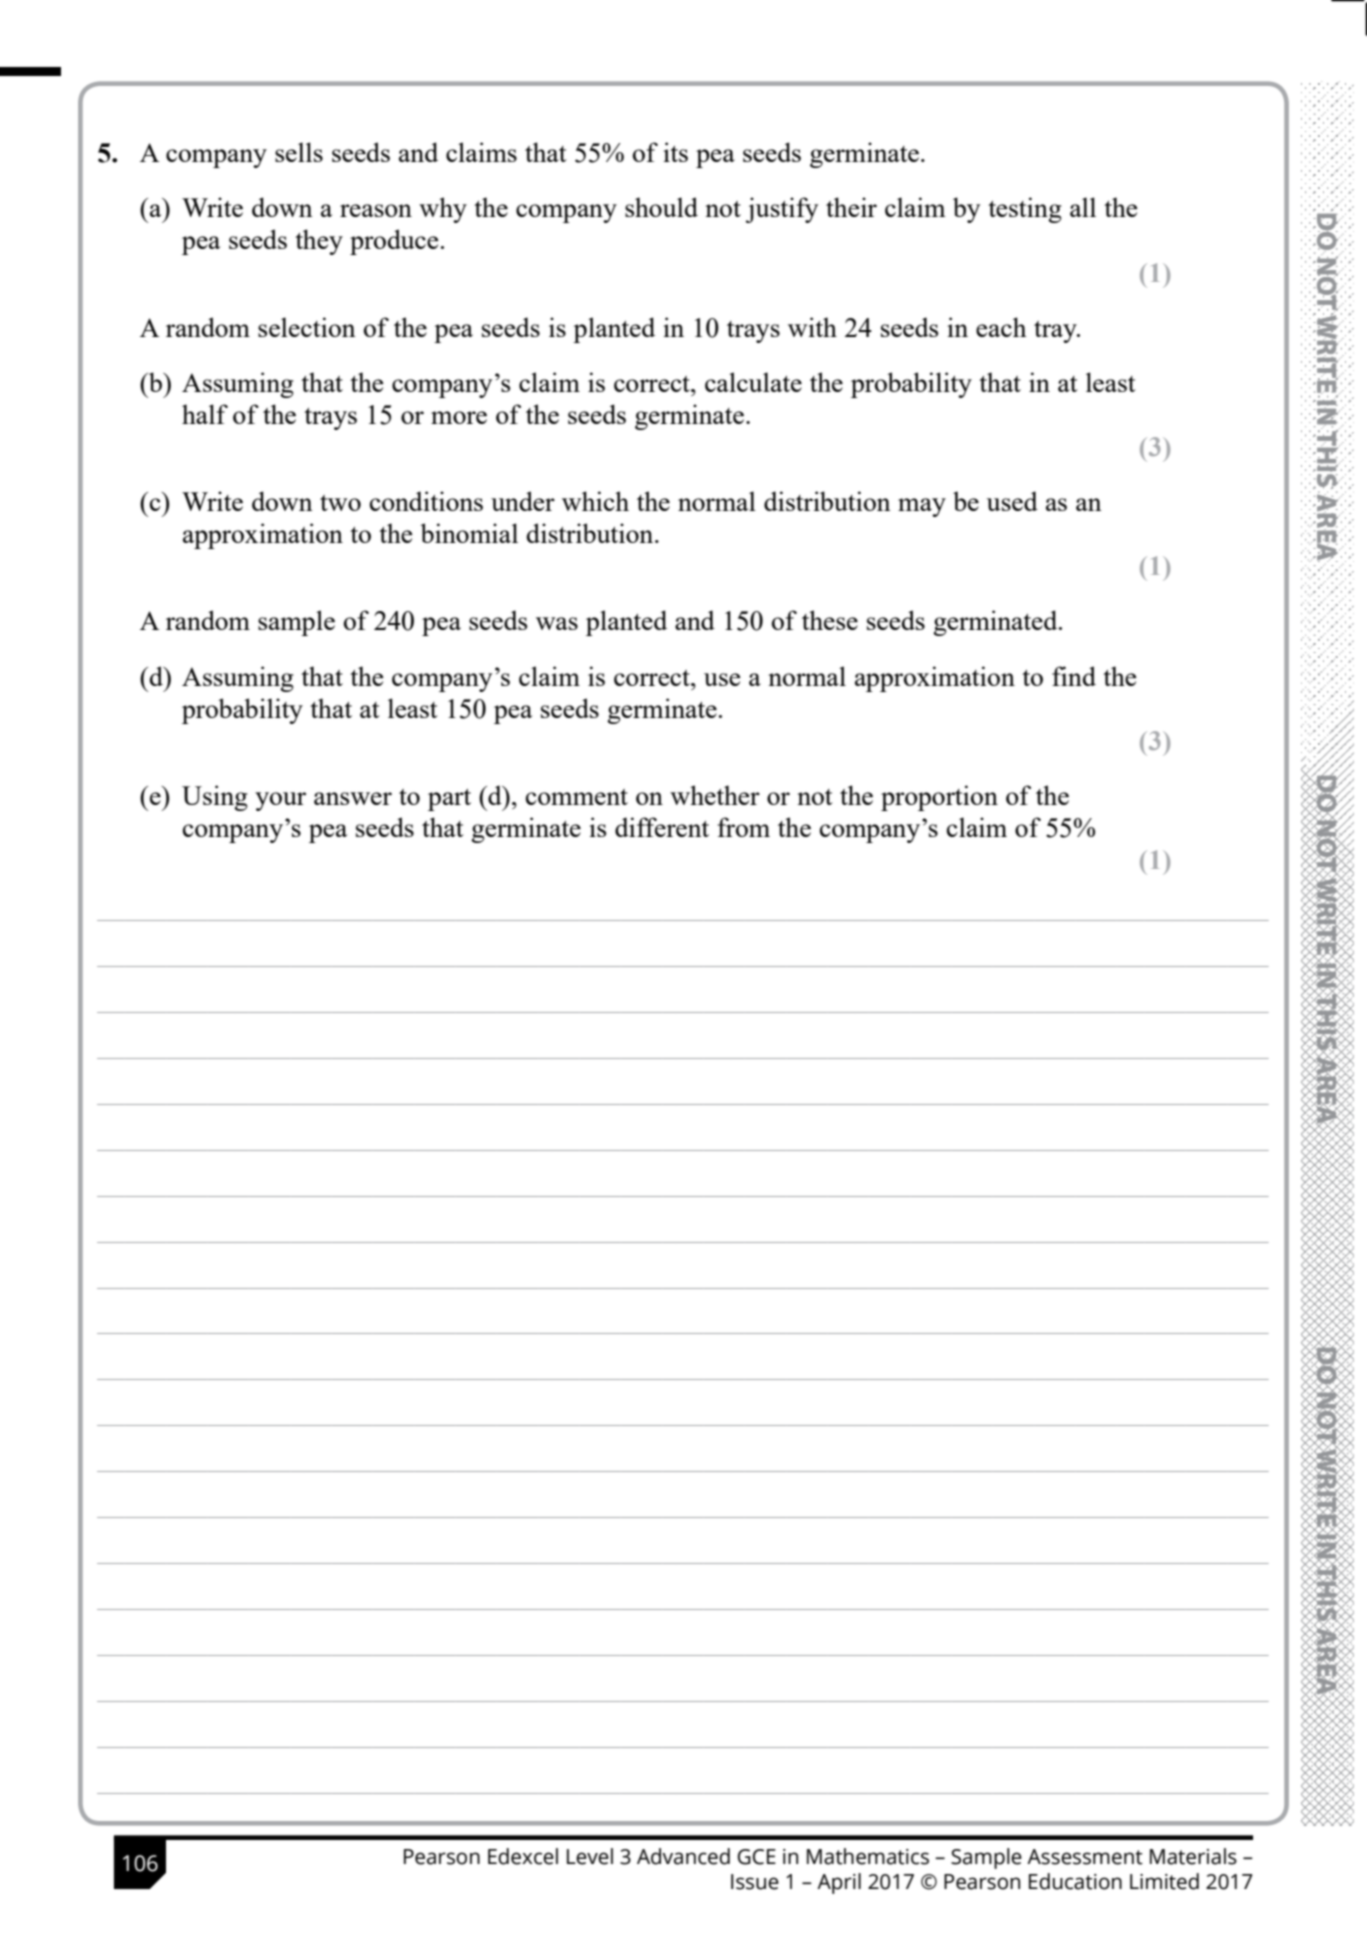 The width and height of the image is (1367, 1933). I want to click on all, so click(1083, 207).
